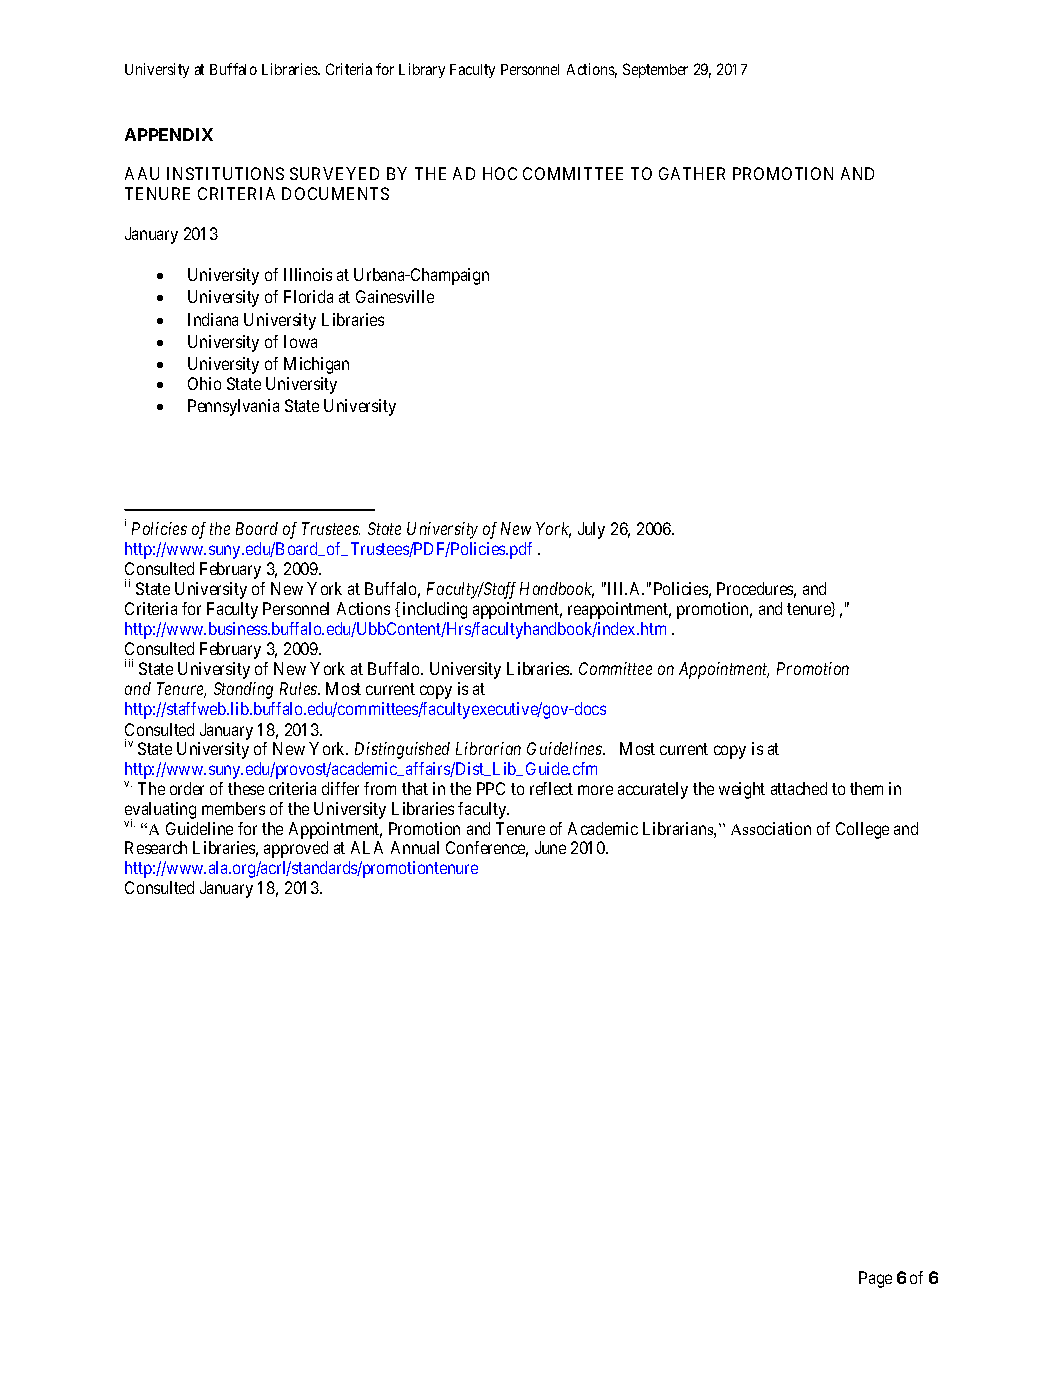 Image resolution: width=1062 pixels, height=1374 pixels. Describe the element at coordinates (169, 134) in the document. I see `APPENDIX` at that location.
